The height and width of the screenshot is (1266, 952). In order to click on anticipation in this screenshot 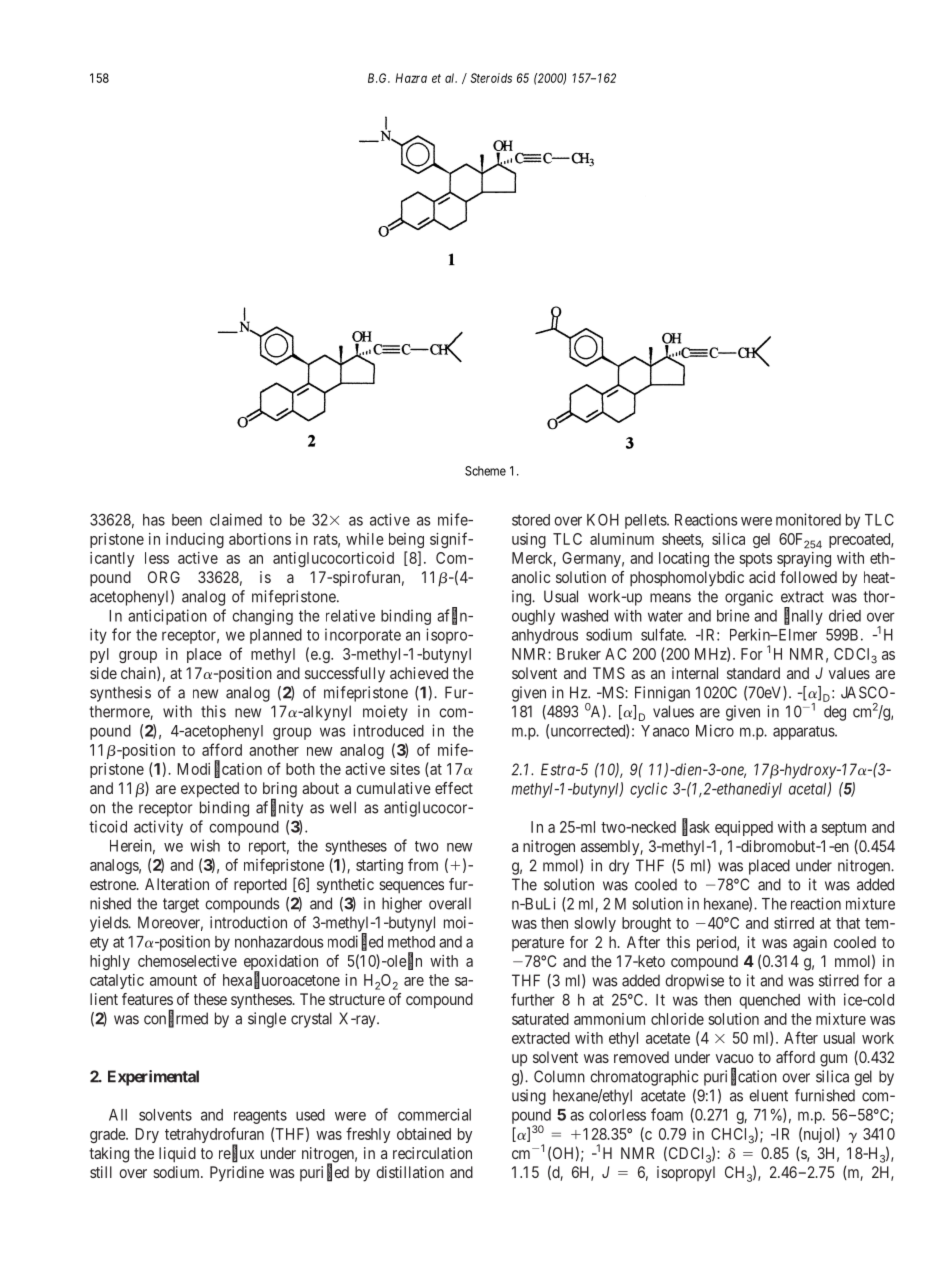, I will do `click(167, 617)`.
